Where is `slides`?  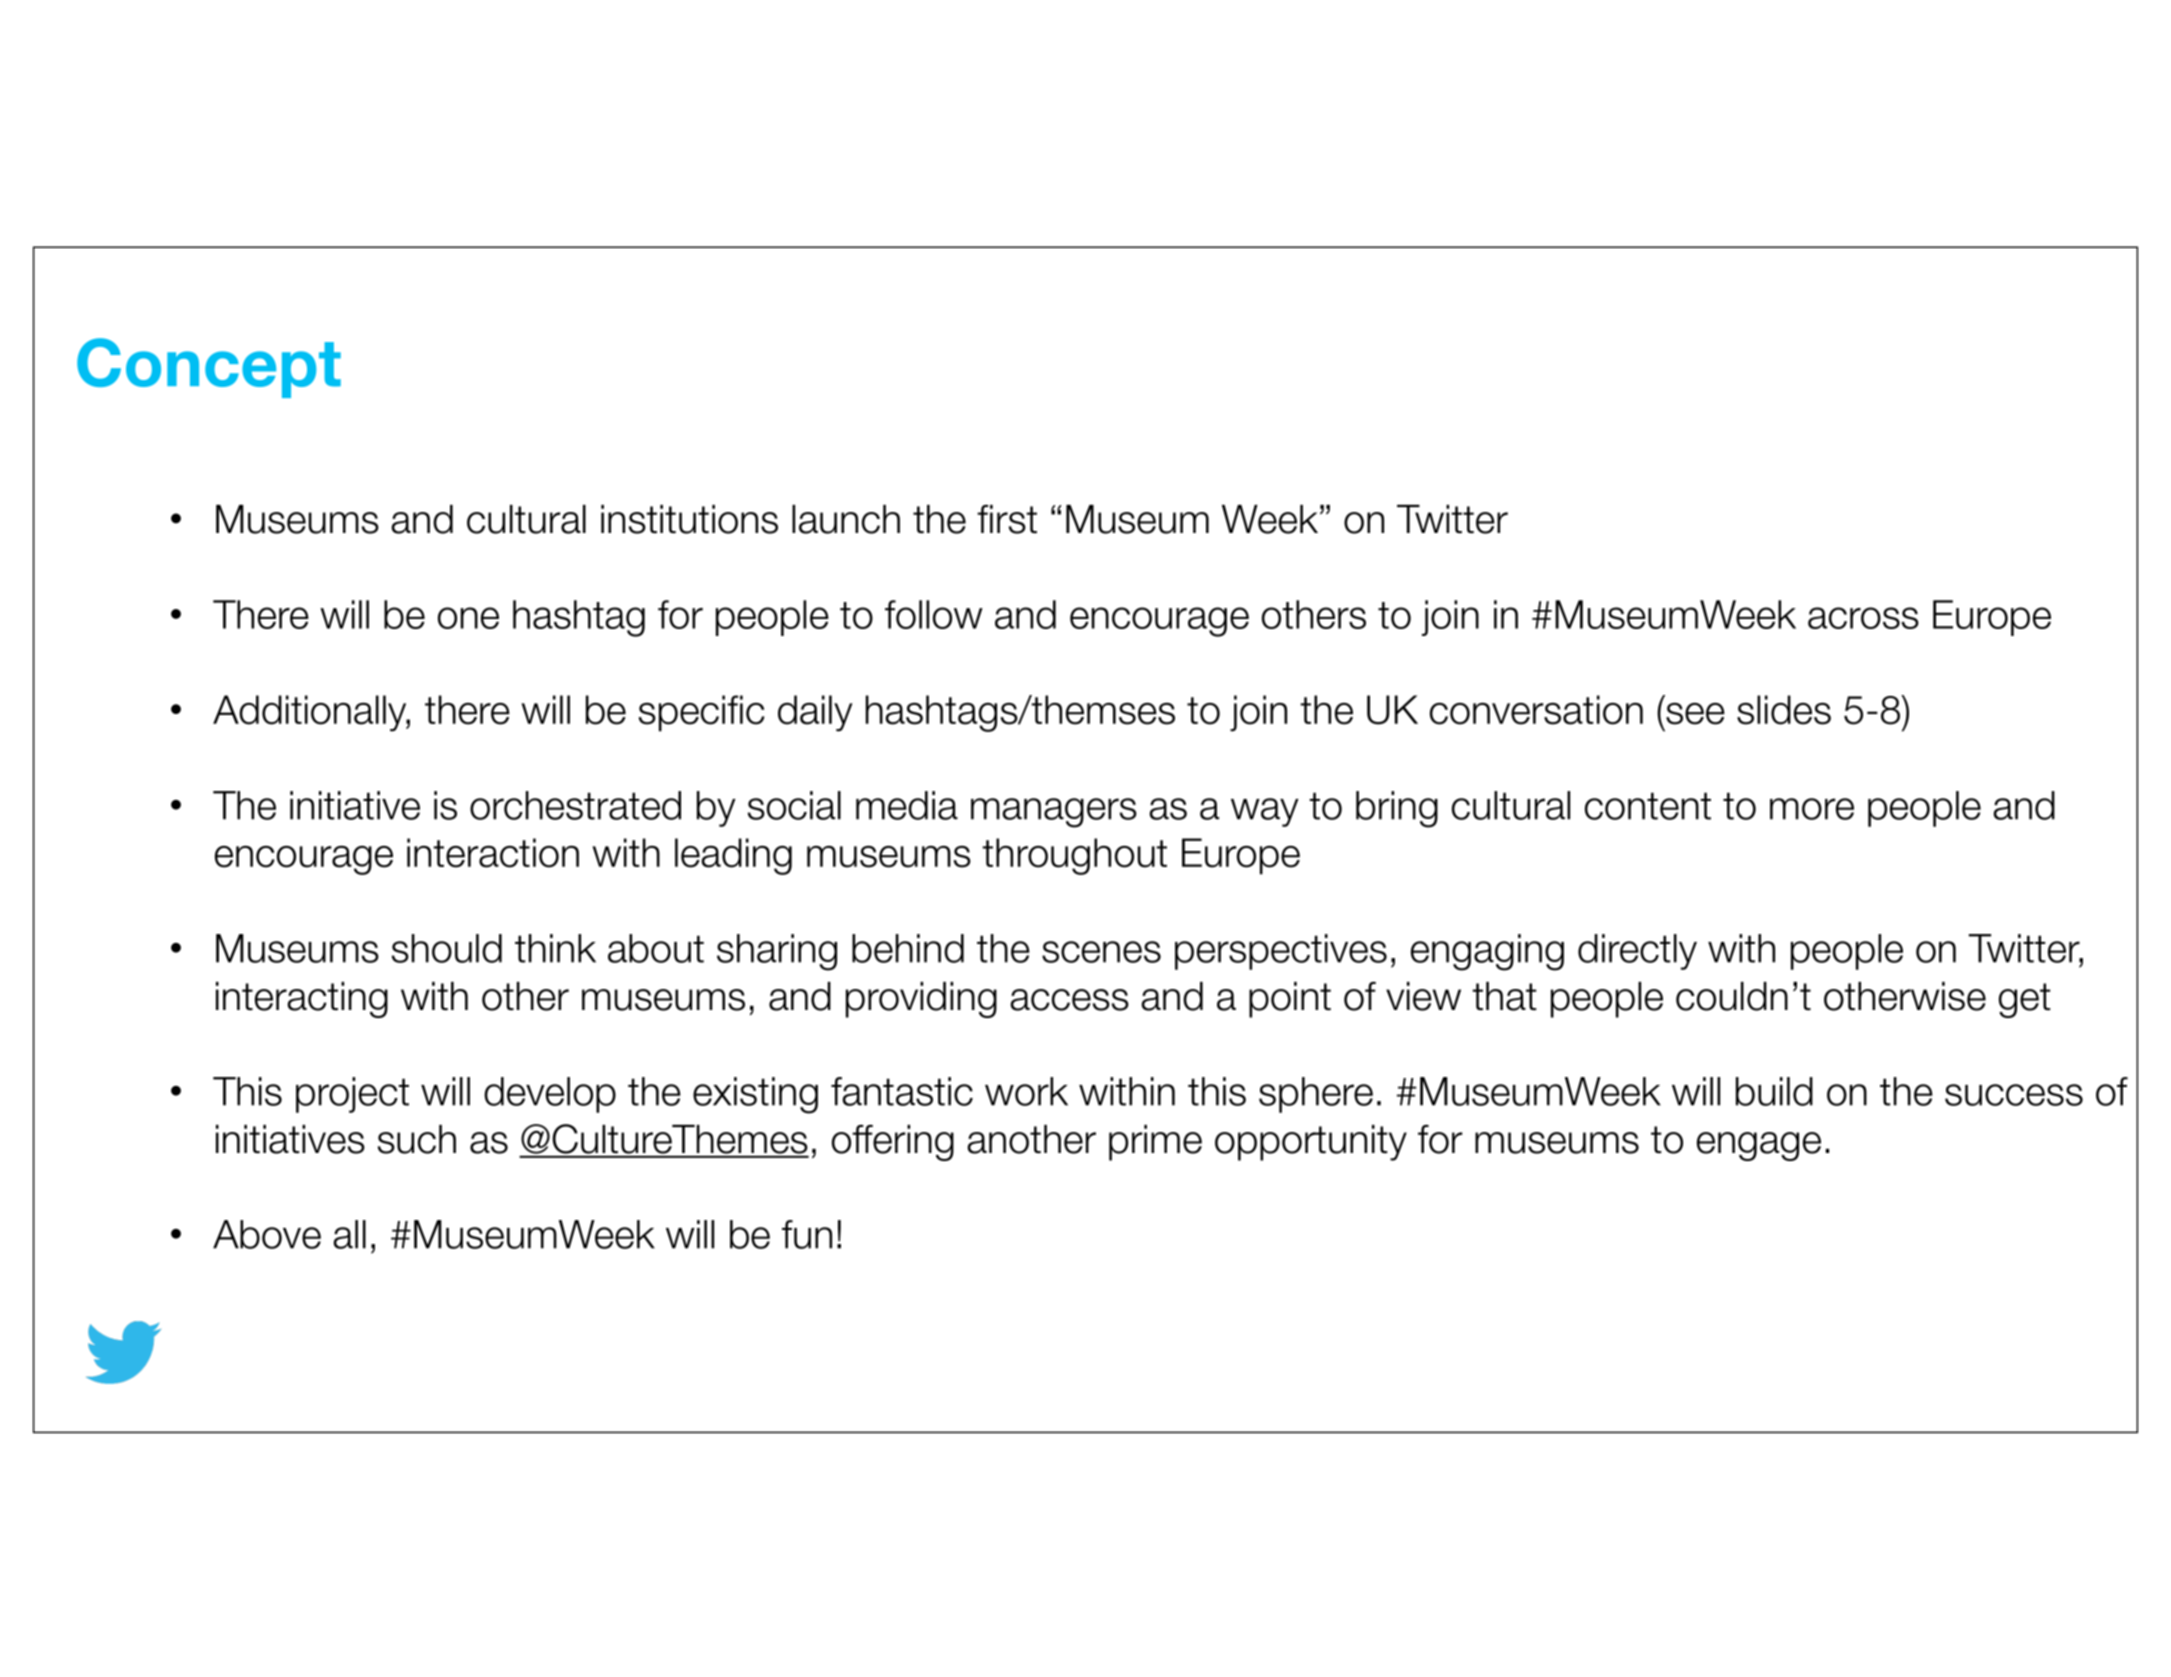 slides is located at coordinates (1784, 710).
